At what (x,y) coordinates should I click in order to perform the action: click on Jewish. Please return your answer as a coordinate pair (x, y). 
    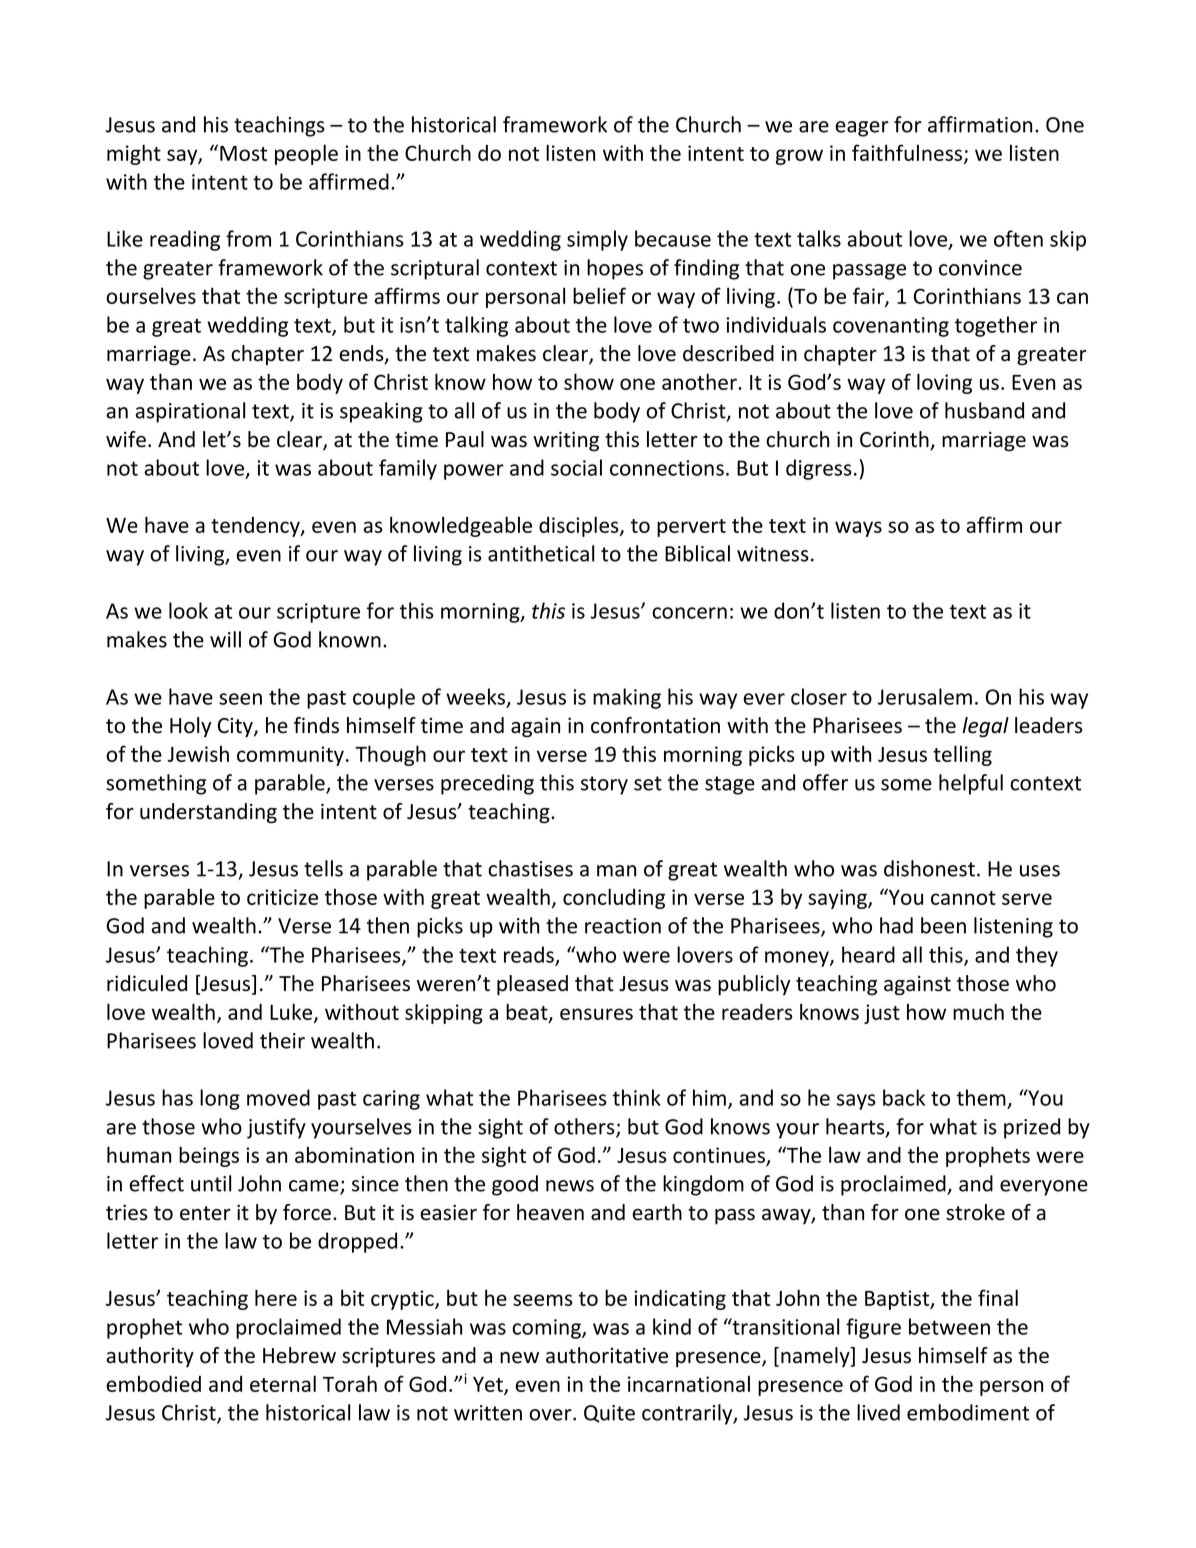
    Looking at the image, I should click on (198, 754).
